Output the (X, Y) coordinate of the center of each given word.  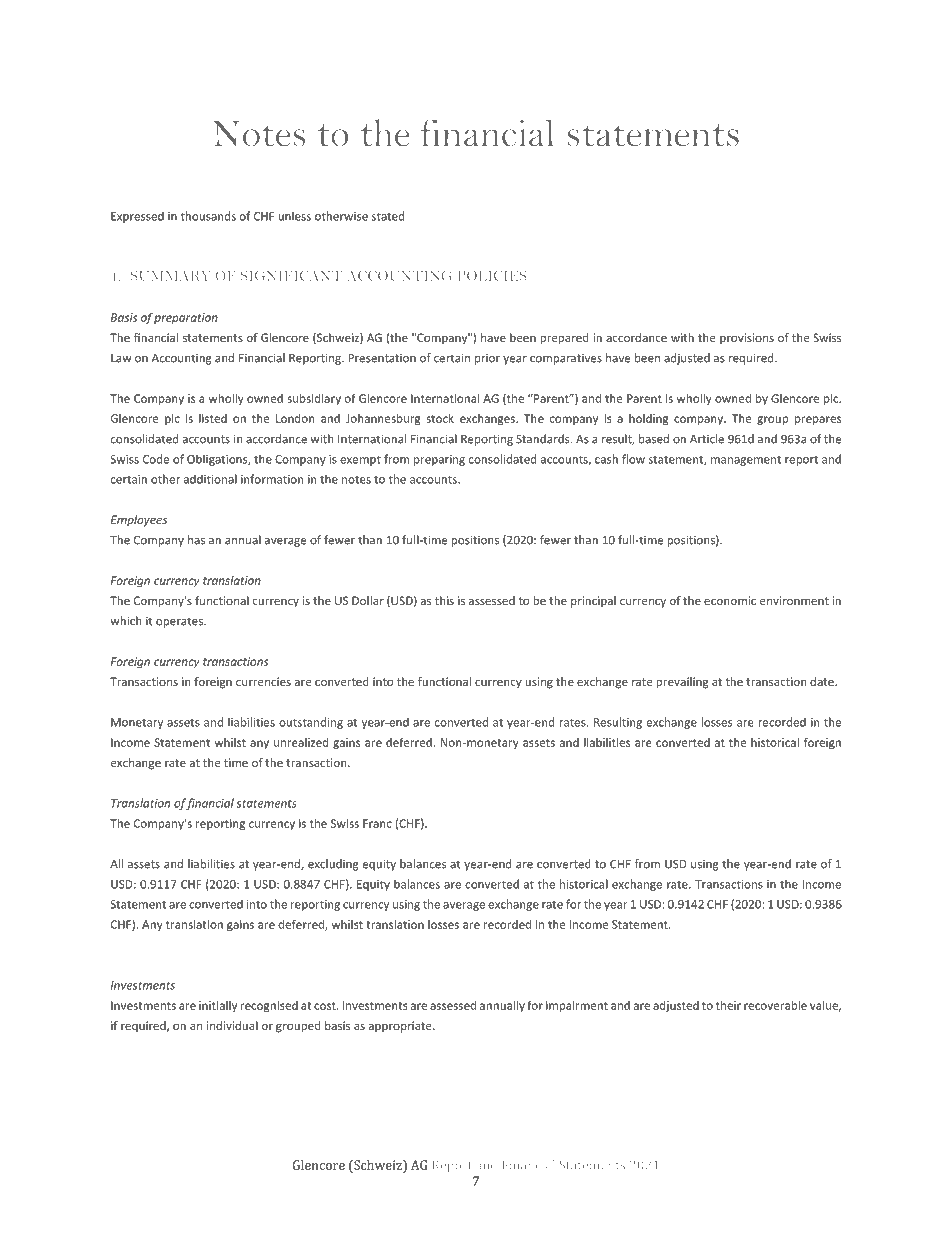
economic (730, 600)
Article (707, 439)
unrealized (301, 742)
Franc (377, 823)
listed (213, 418)
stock (440, 418)
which (125, 621)
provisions (747, 339)
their (728, 1005)
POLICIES (492, 276)
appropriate (401, 1027)
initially (218, 1006)
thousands (208, 216)
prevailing (682, 683)
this (444, 600)
